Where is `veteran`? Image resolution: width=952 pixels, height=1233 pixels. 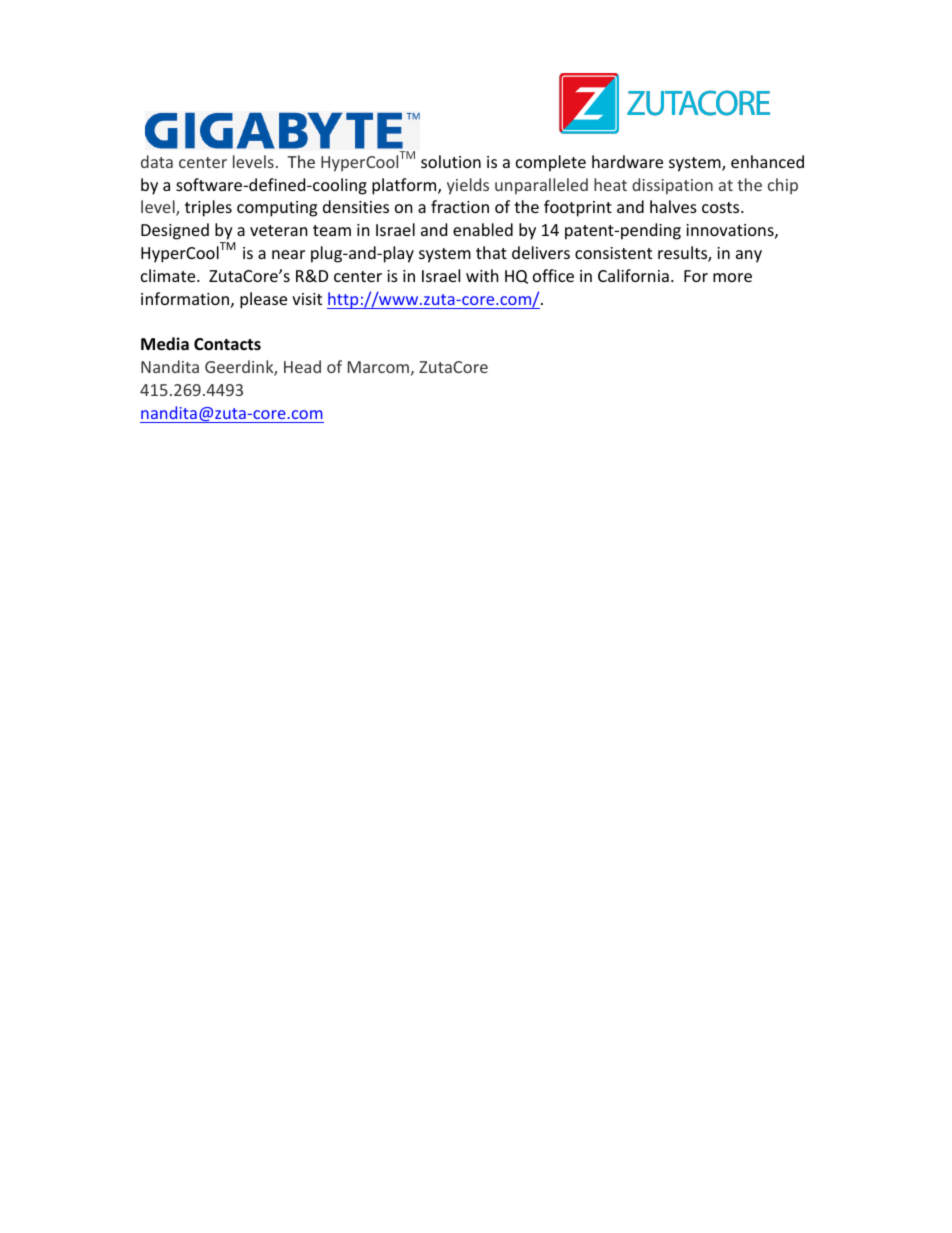 veteran is located at coordinates (279, 230).
